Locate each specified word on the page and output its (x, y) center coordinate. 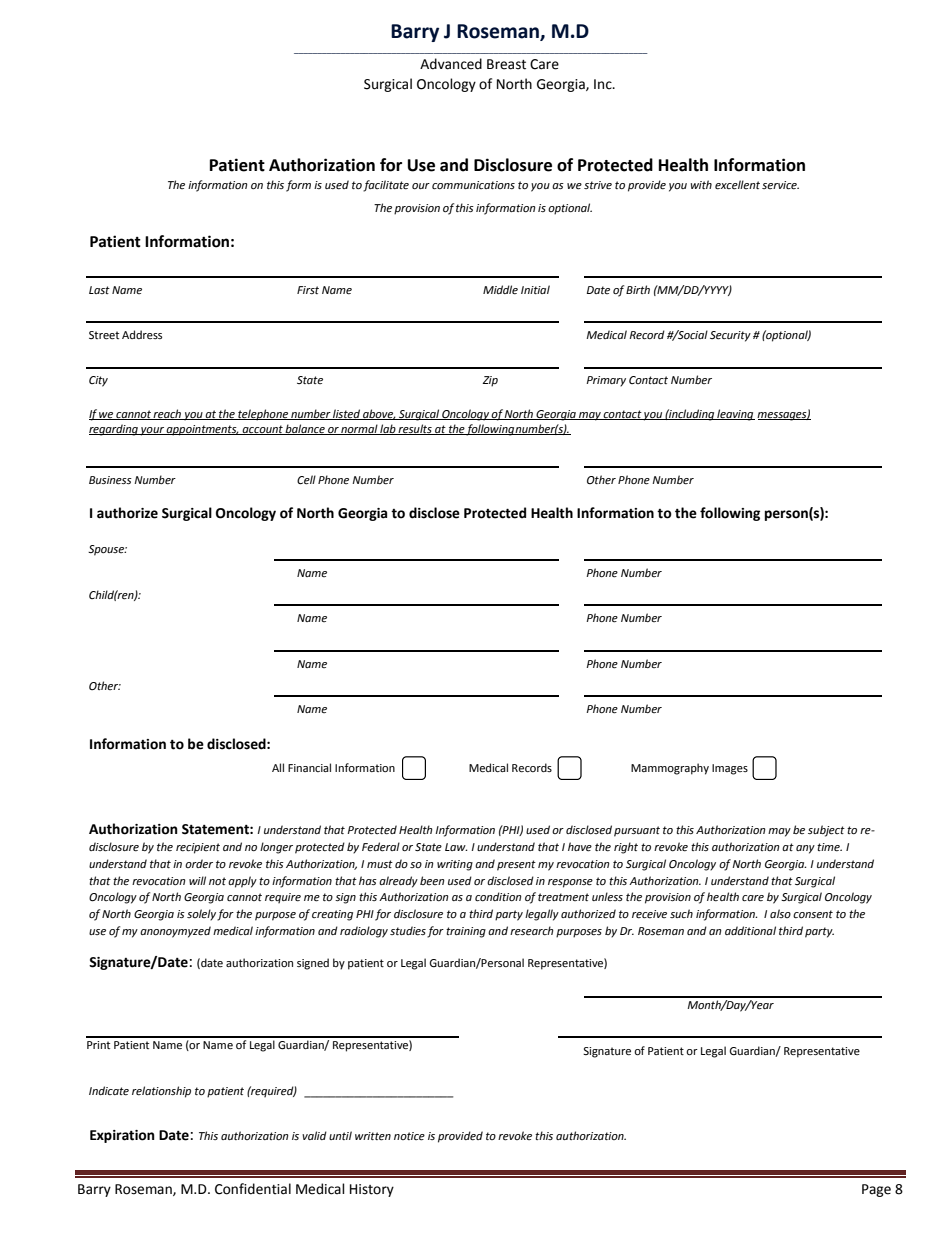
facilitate (386, 186)
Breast (506, 64)
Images (730, 769)
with (701, 184)
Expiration (122, 1136)
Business (110, 480)
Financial (309, 767)
